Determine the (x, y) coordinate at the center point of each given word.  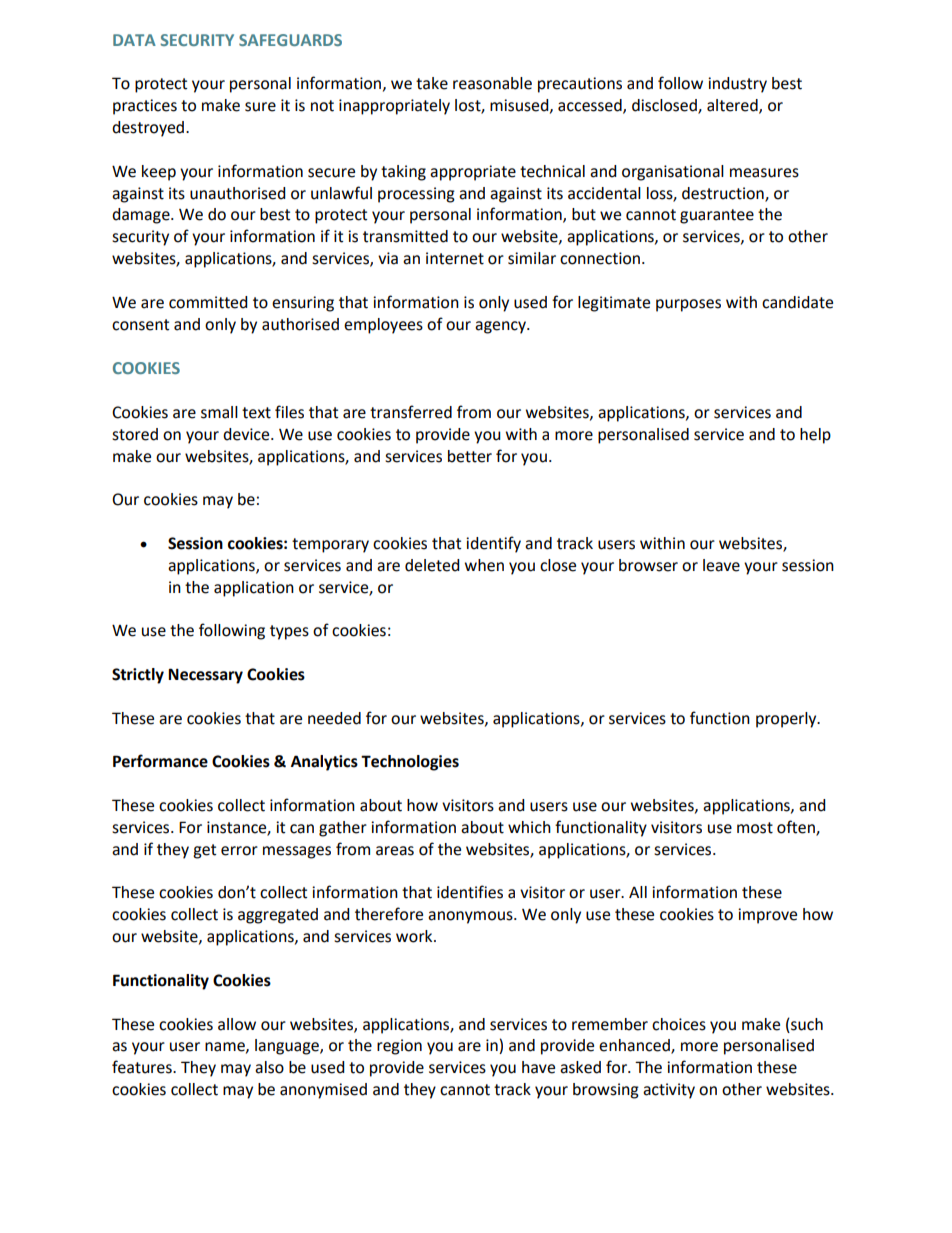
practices (145, 107)
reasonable (492, 83)
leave (721, 565)
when (484, 565)
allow (237, 1024)
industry (737, 85)
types (289, 632)
